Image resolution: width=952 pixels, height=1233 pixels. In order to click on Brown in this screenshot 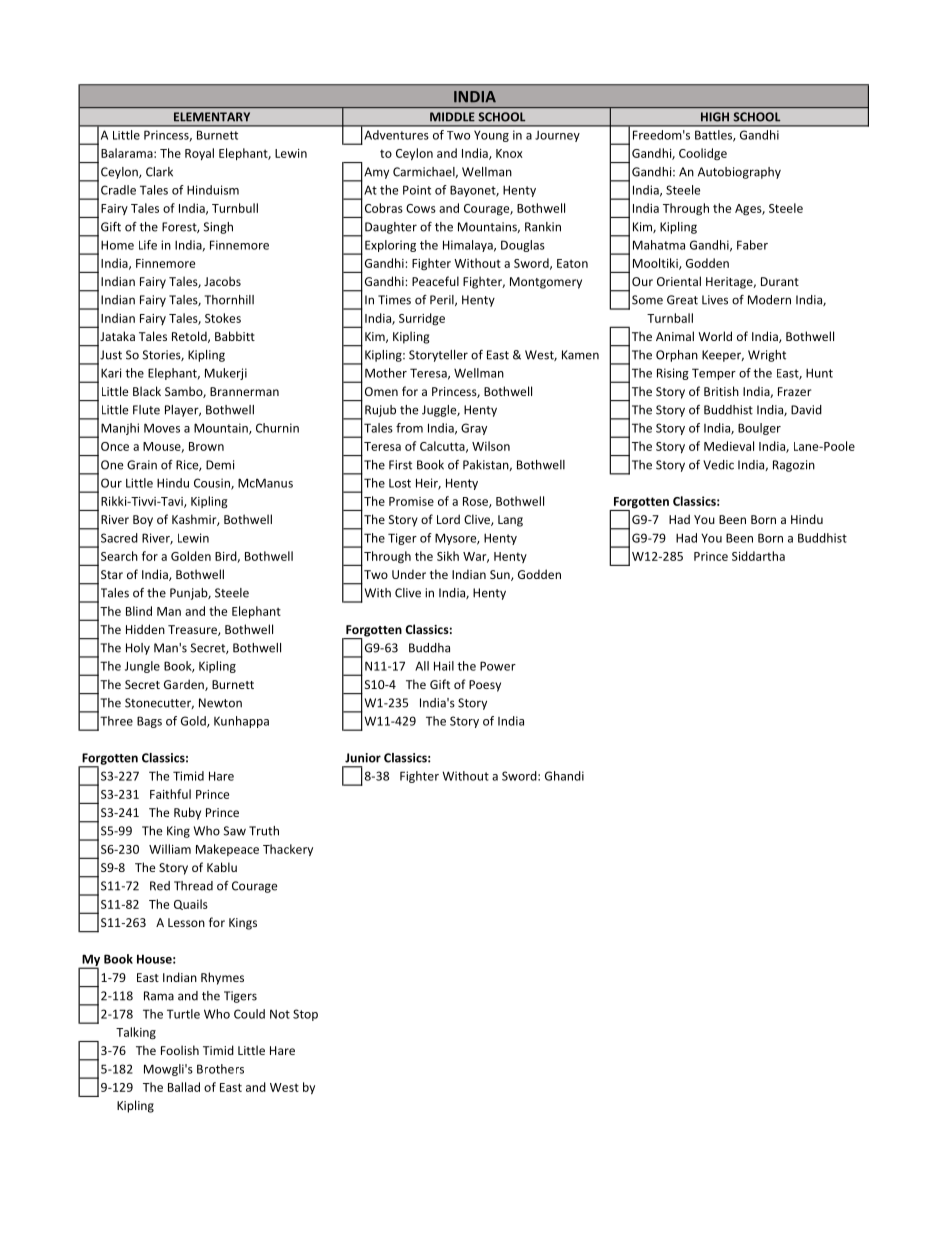, I will do `click(206, 446)`.
